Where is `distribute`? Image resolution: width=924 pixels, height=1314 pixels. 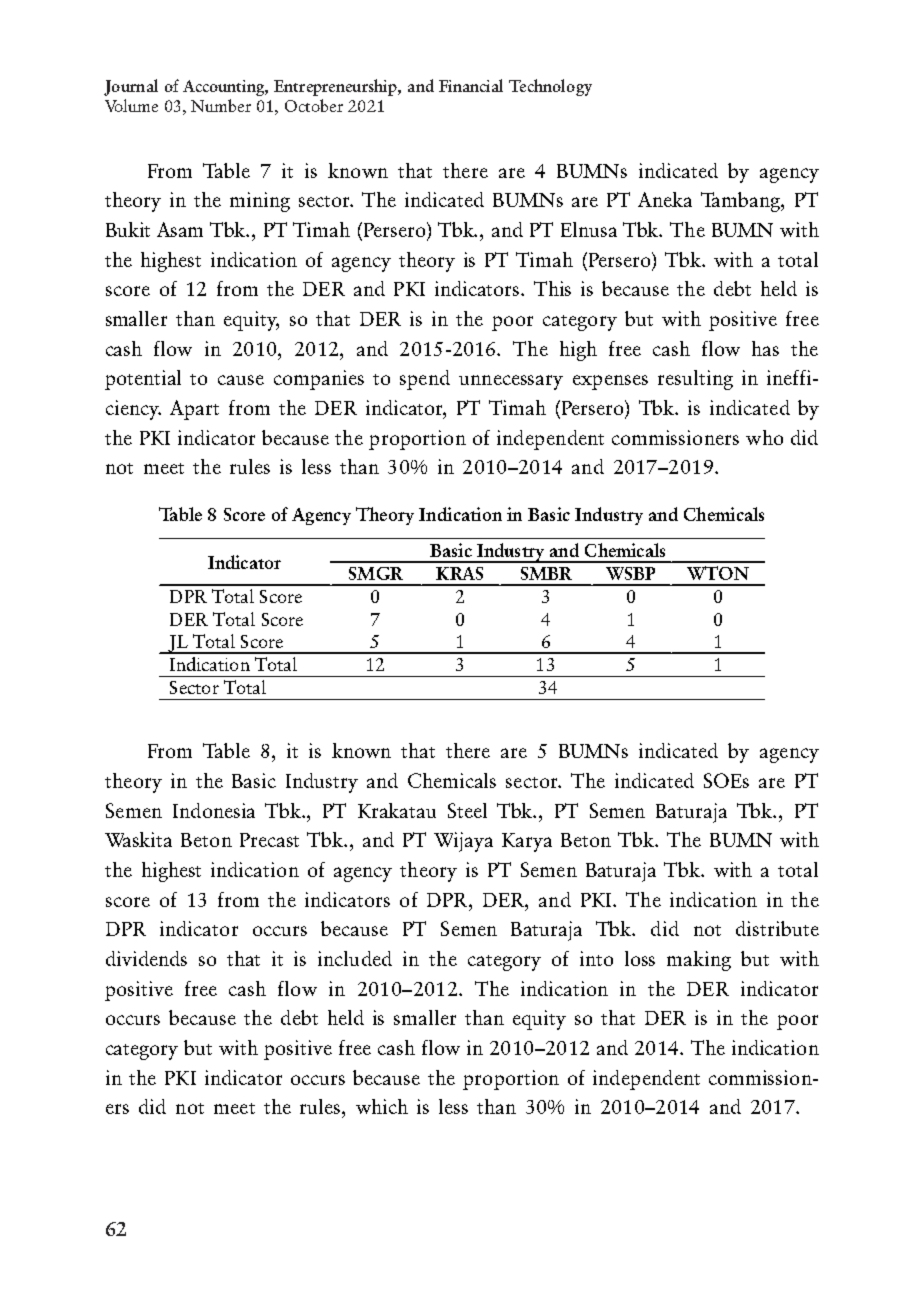 distribute is located at coordinates (777, 928).
